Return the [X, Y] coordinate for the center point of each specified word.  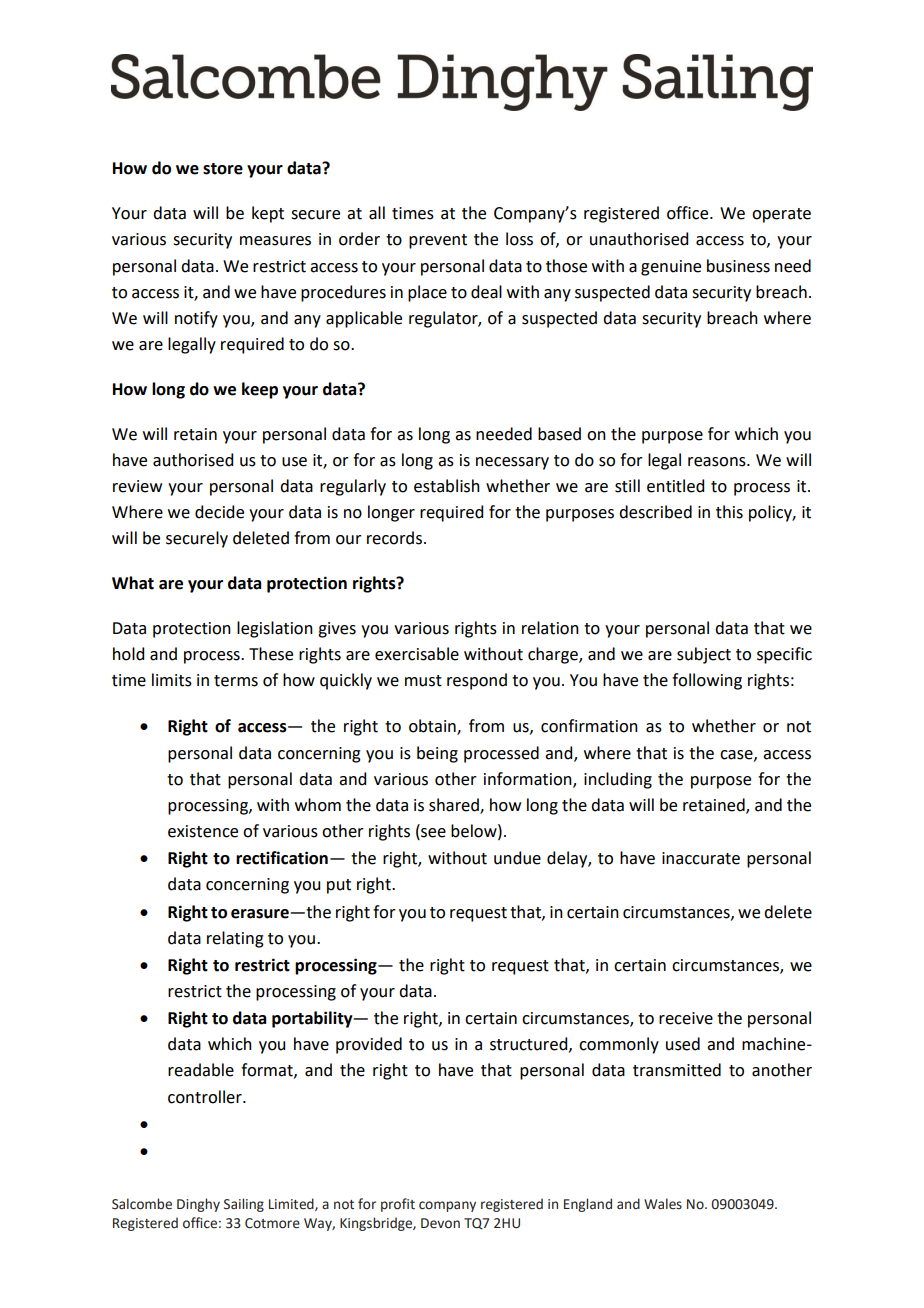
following [707, 681]
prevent [438, 241]
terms [236, 681]
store [223, 169]
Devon [440, 1223]
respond [477, 681]
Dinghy [198, 1205]
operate [781, 215]
